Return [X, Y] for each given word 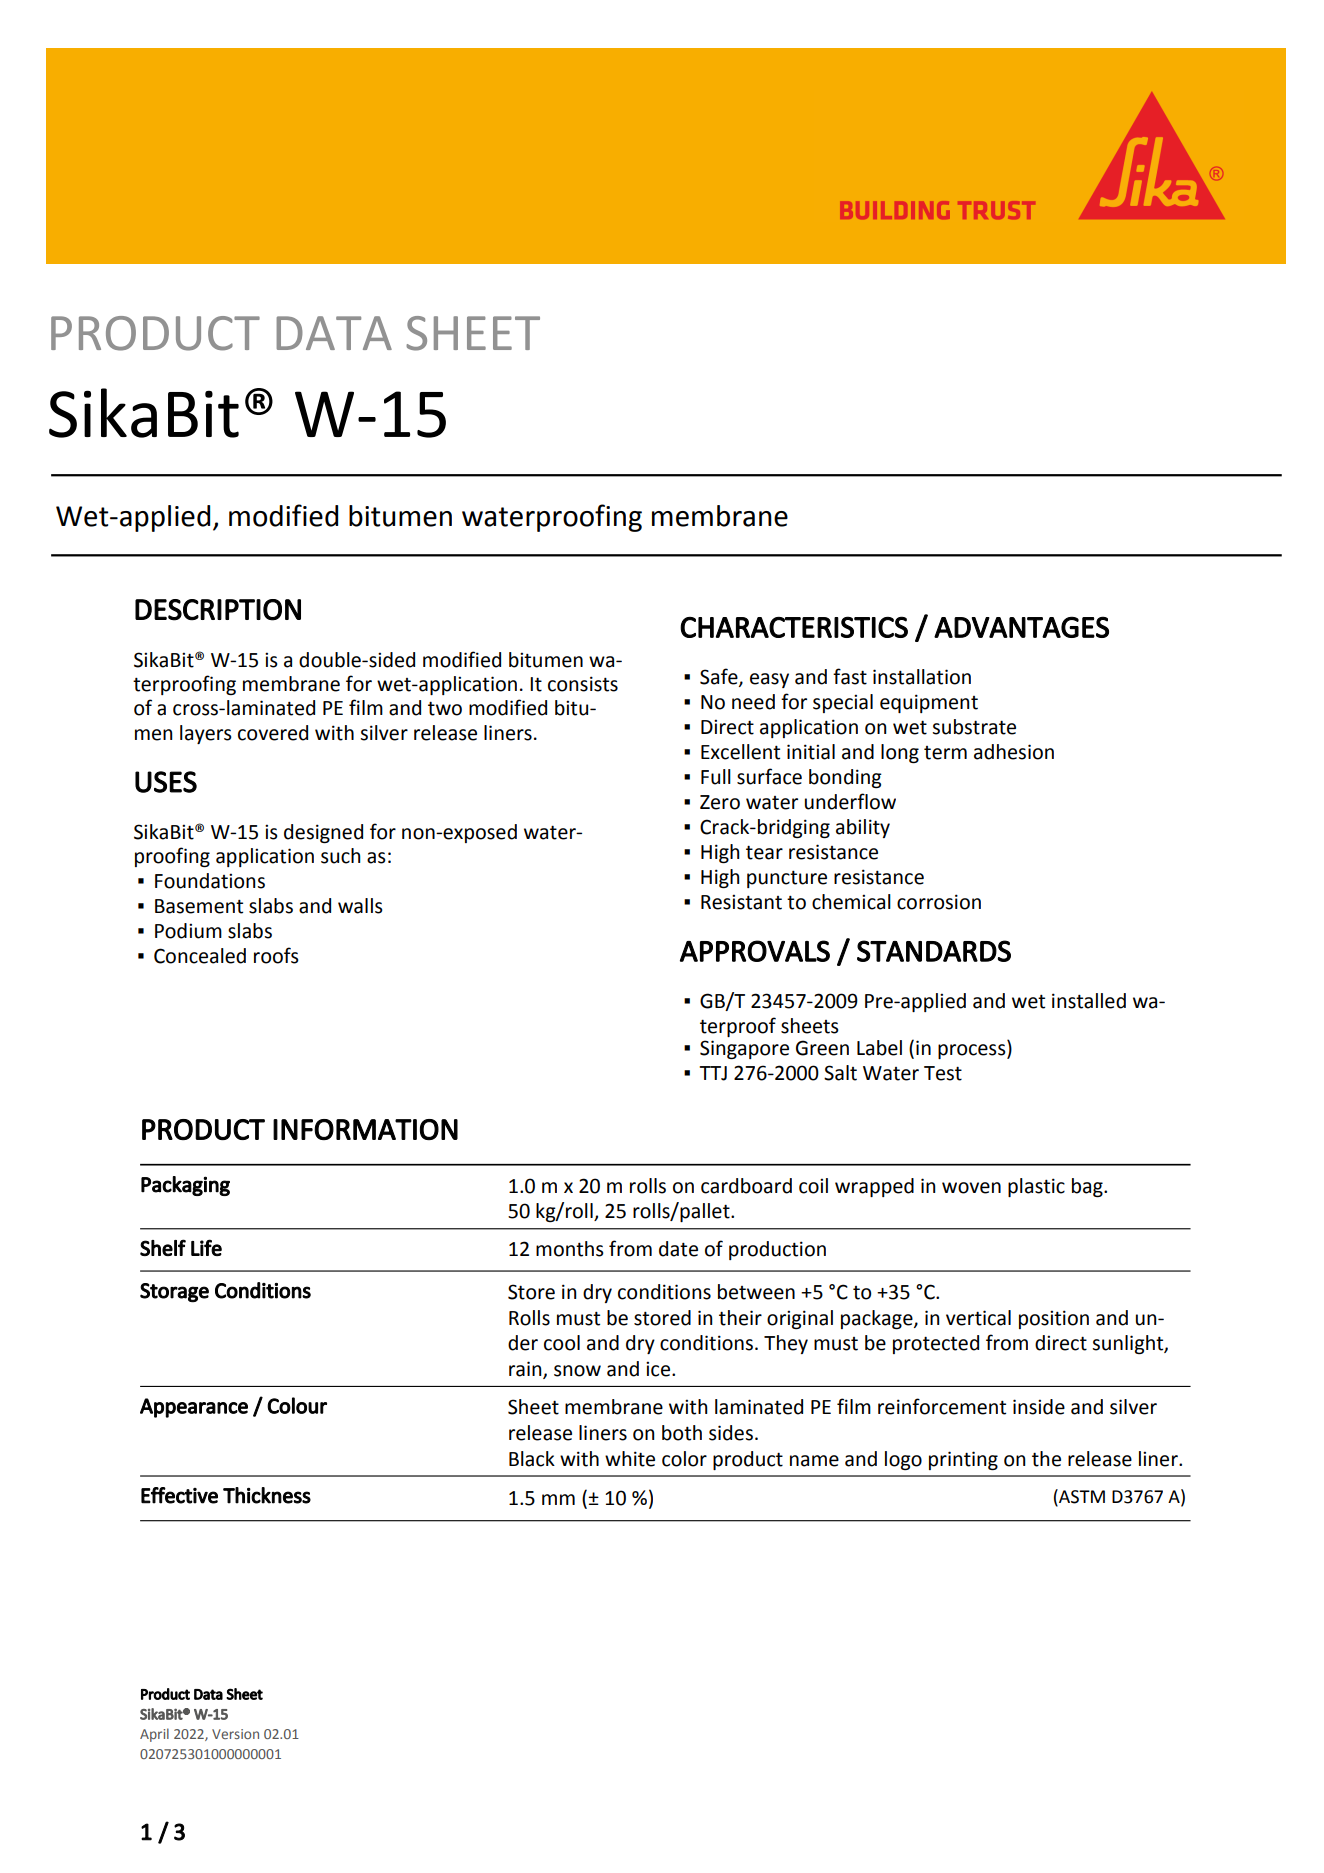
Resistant [741, 902]
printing [963, 1460]
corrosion [939, 902]
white [630, 1459]
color [684, 1459]
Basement [199, 906]
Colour [297, 1405]
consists [583, 684]
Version [235, 1734]
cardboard [746, 1186]
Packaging [185, 1186]
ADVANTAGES [1021, 627]
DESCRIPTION [218, 610]
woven [971, 1188]
